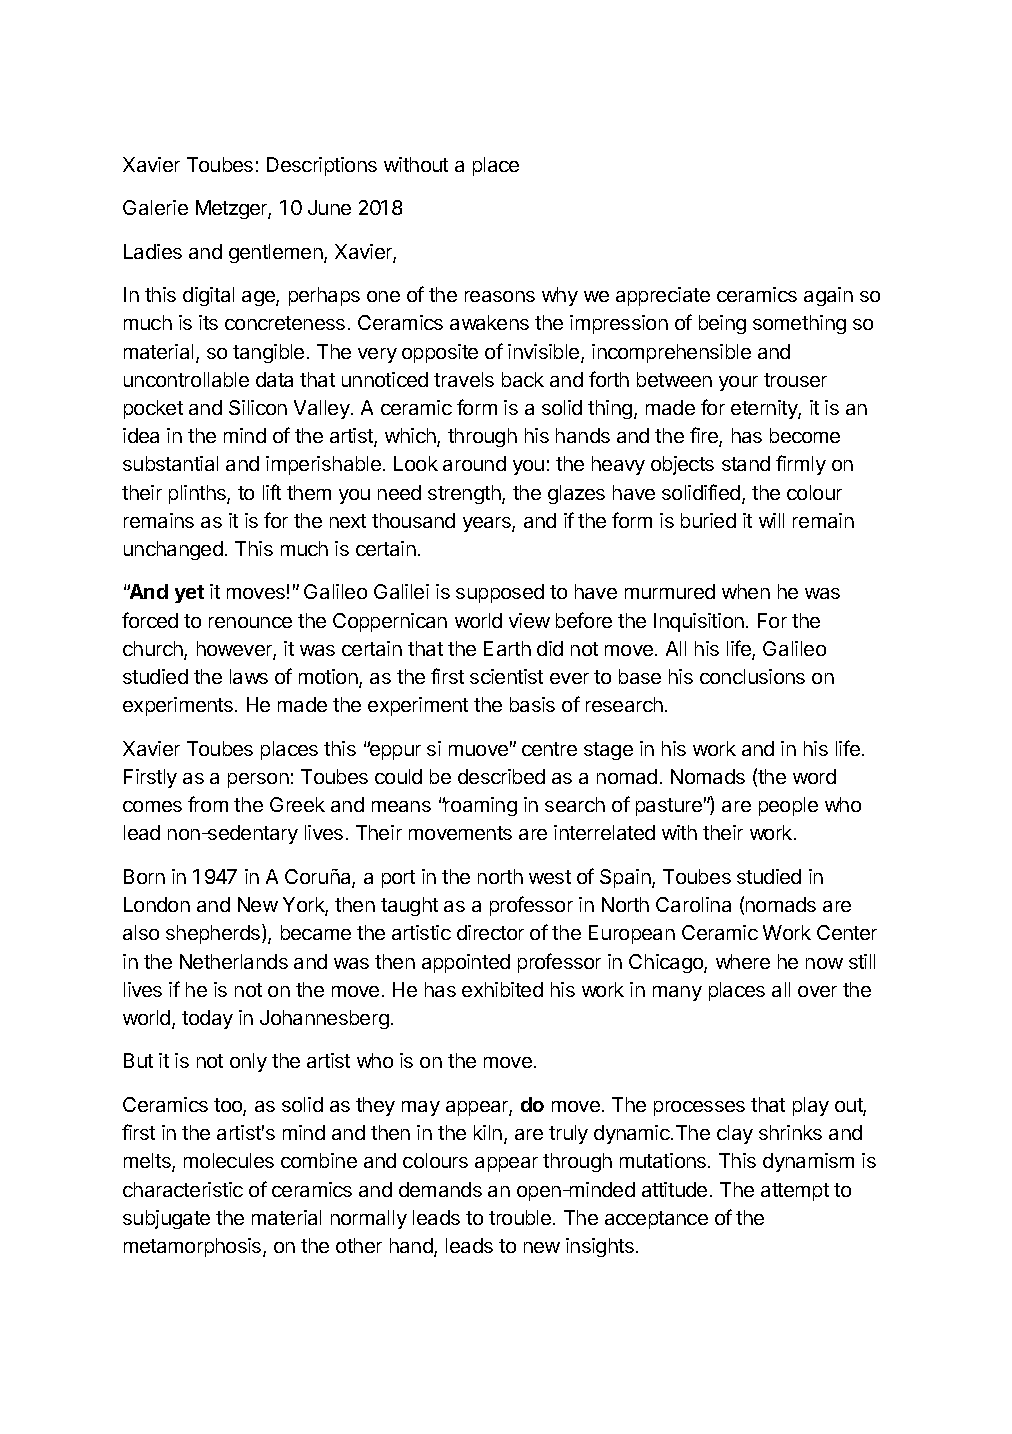 This screenshot has height=1434, width=1012. Describe the element at coordinates (194, 1247) in the screenshot. I see `metamorphosis` at that location.
